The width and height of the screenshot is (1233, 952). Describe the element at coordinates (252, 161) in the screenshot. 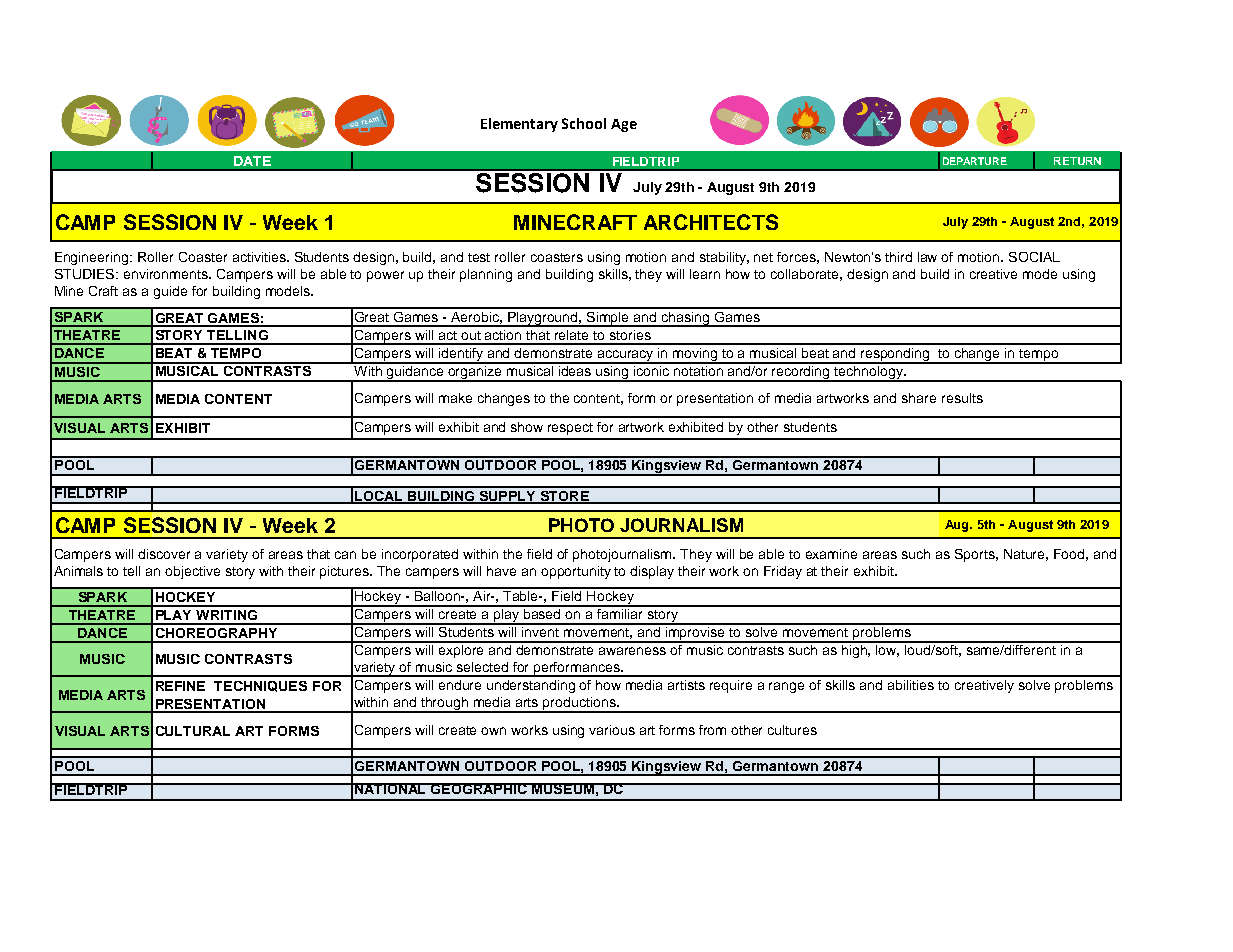

I see `DATE` at that location.
